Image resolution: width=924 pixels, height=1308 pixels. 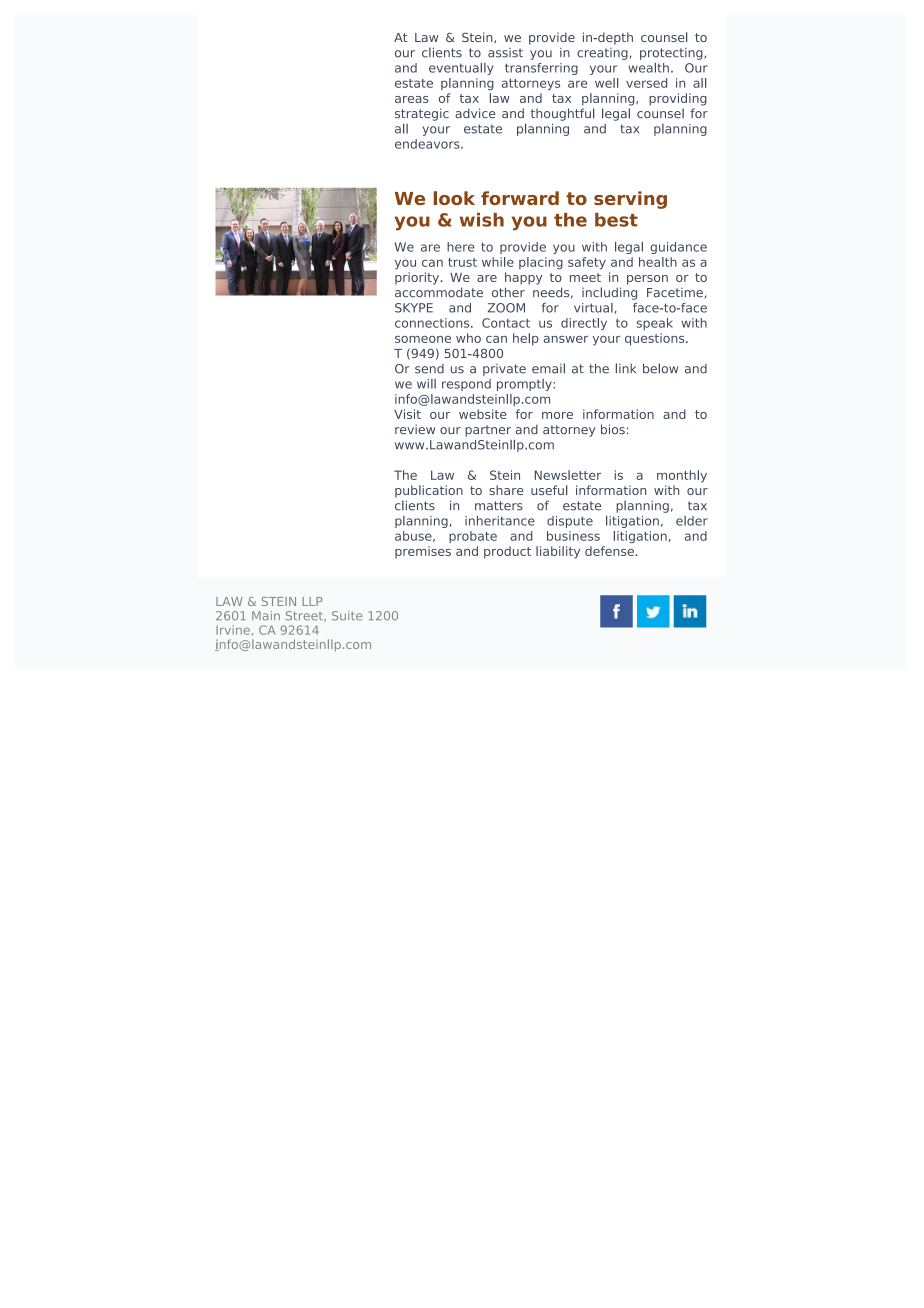 I want to click on eventually, so click(x=461, y=69).
